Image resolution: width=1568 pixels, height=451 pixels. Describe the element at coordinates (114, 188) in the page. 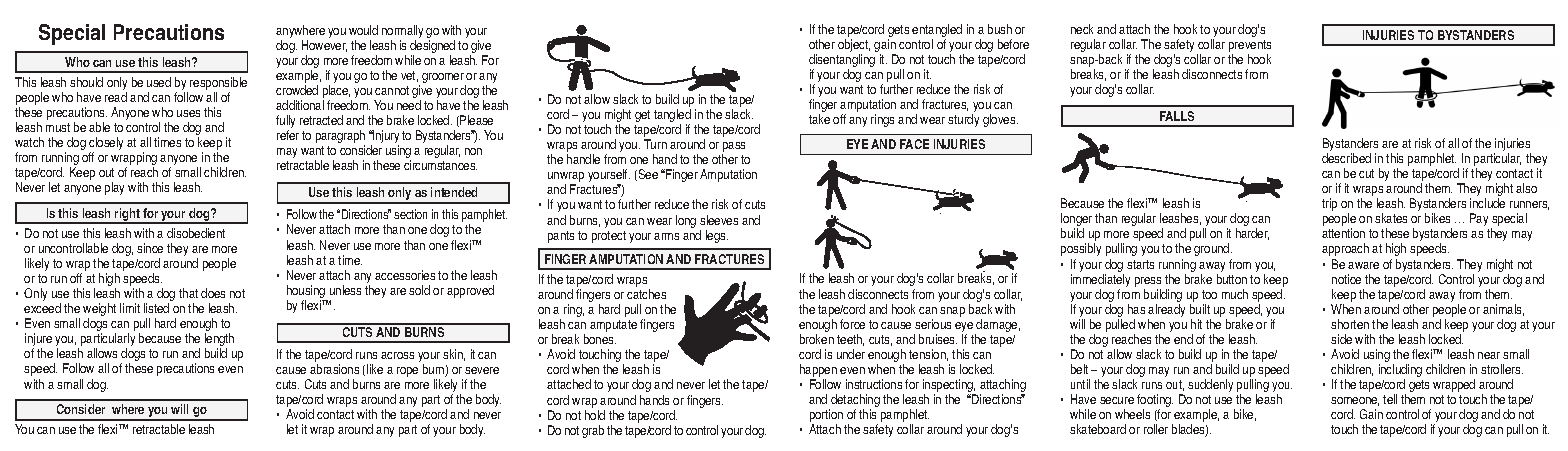

I see `play` at that location.
